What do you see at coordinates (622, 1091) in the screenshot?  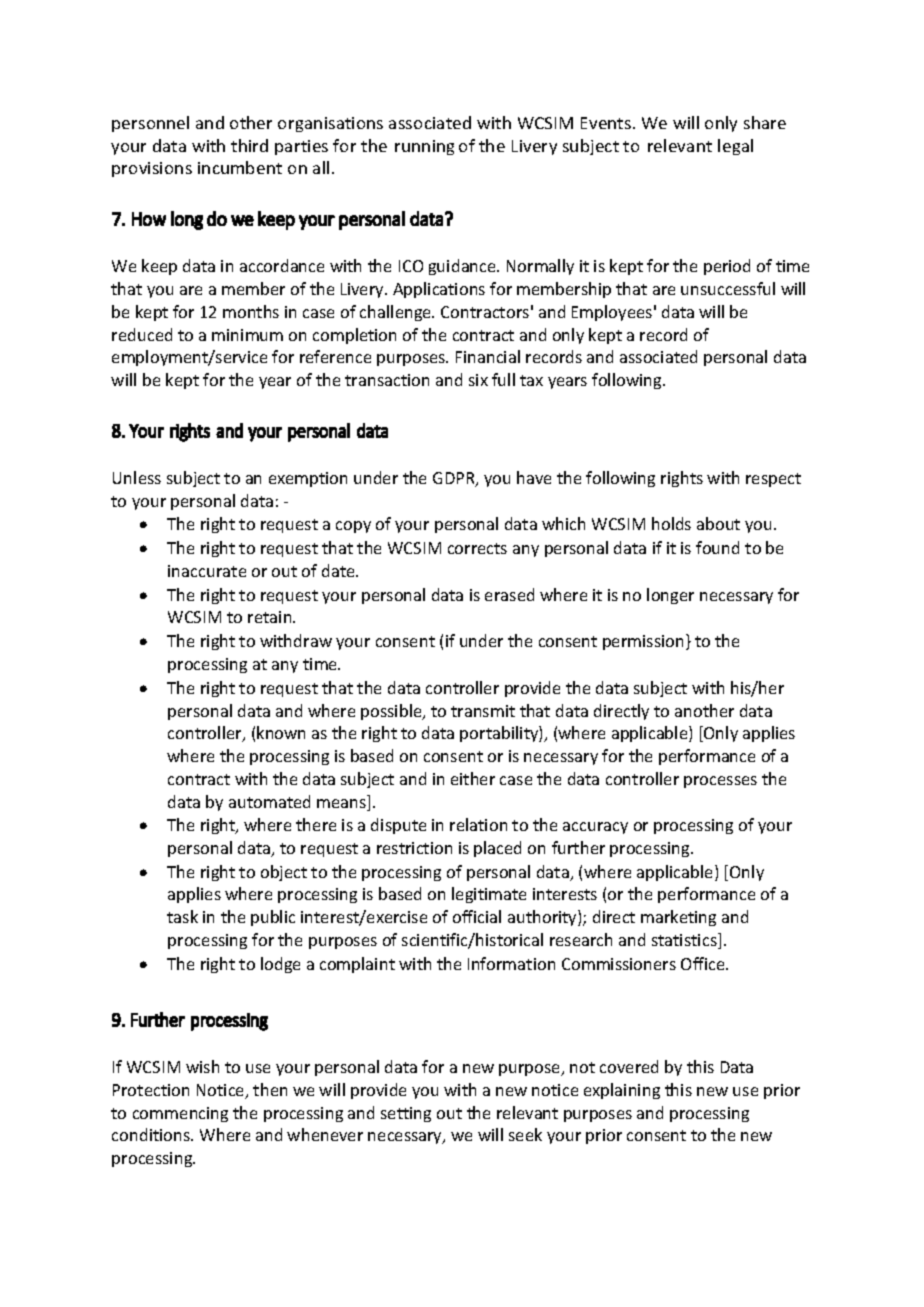 I see `explaining` at bounding box center [622, 1091].
